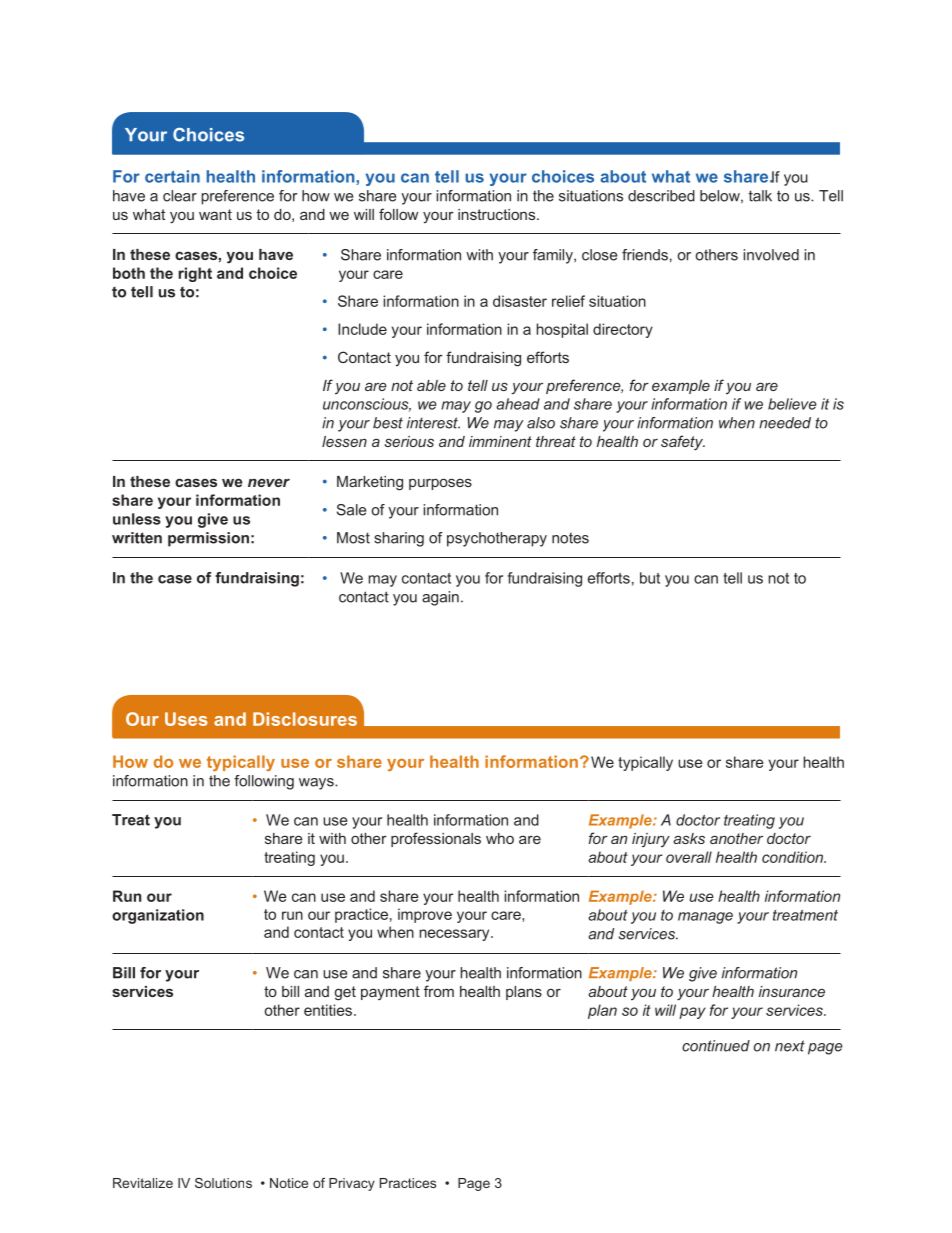 This screenshot has width=952, height=1233. I want to click on again, so click(440, 598).
